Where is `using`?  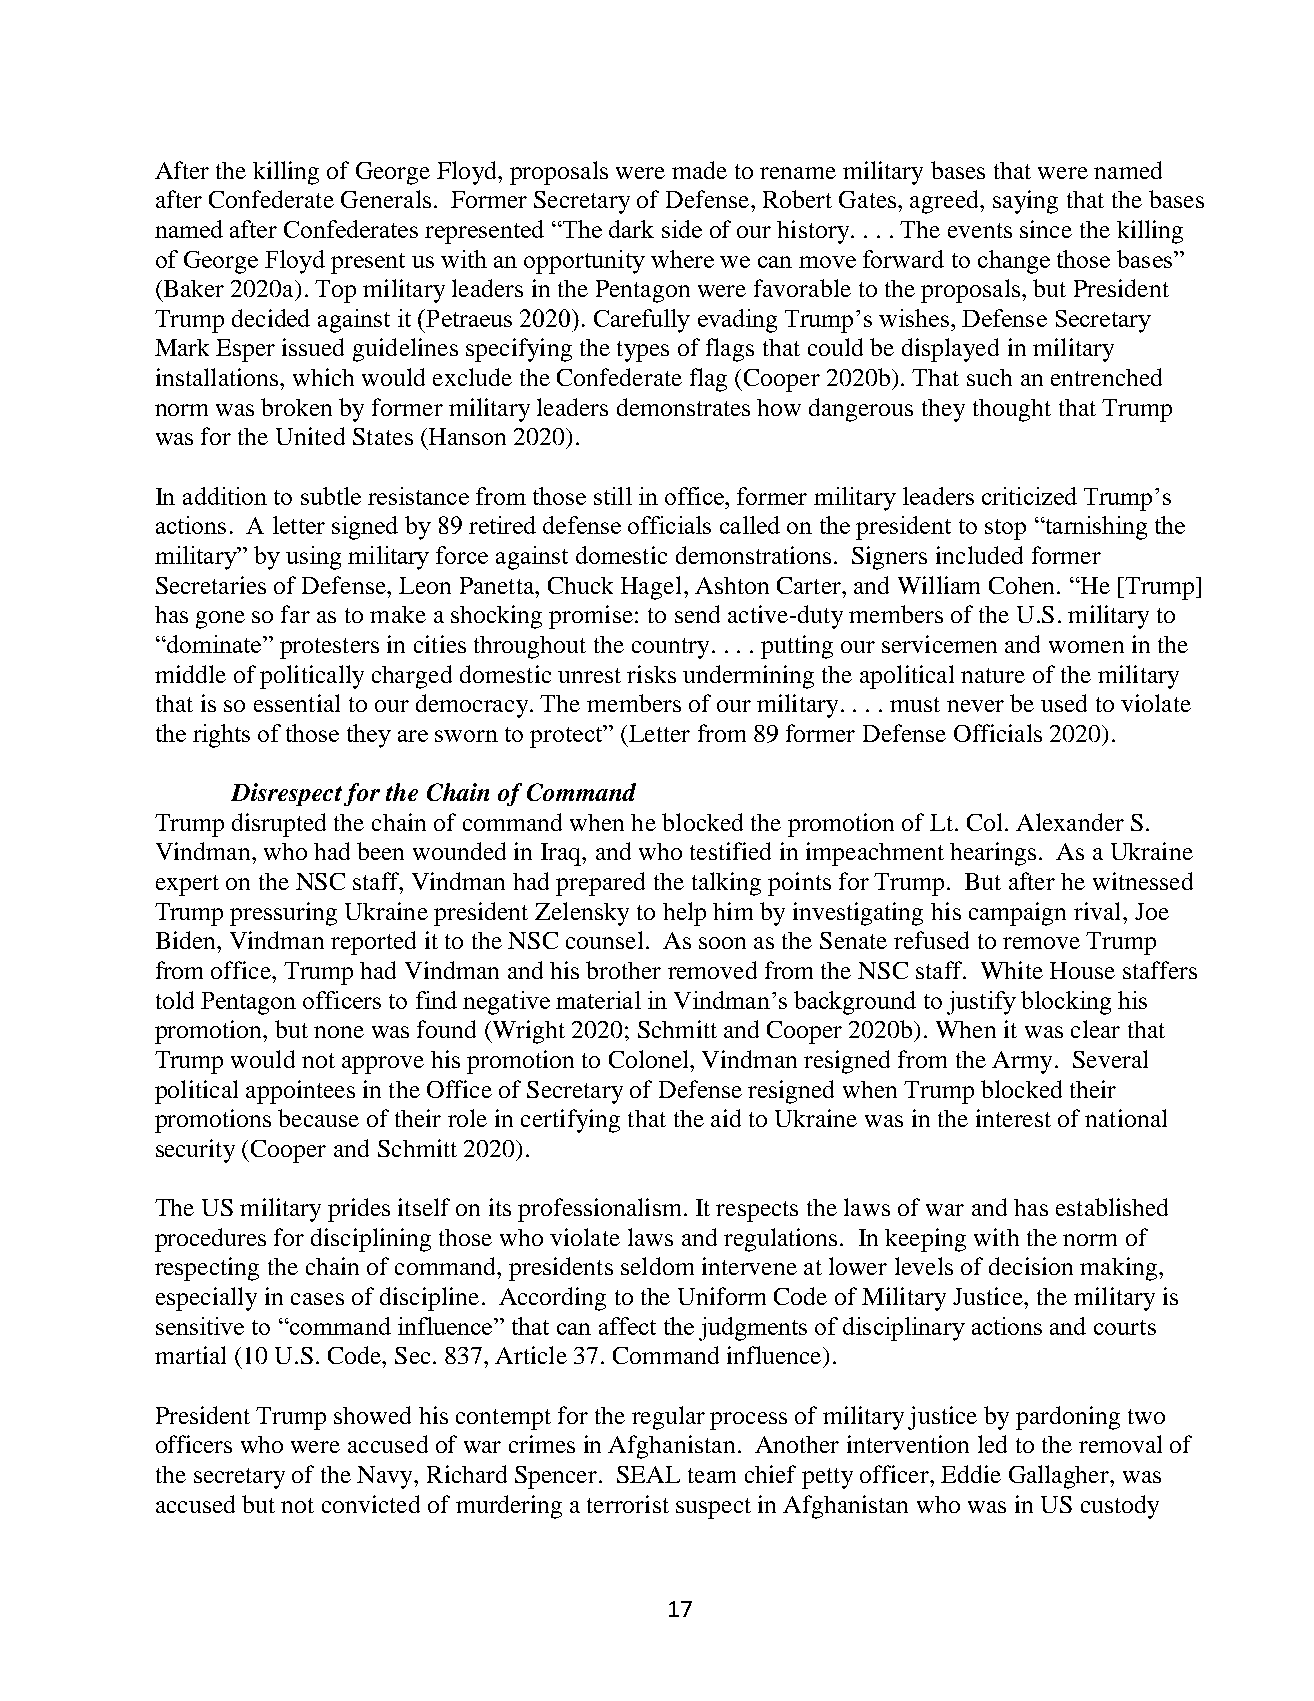 using is located at coordinates (313, 558).
